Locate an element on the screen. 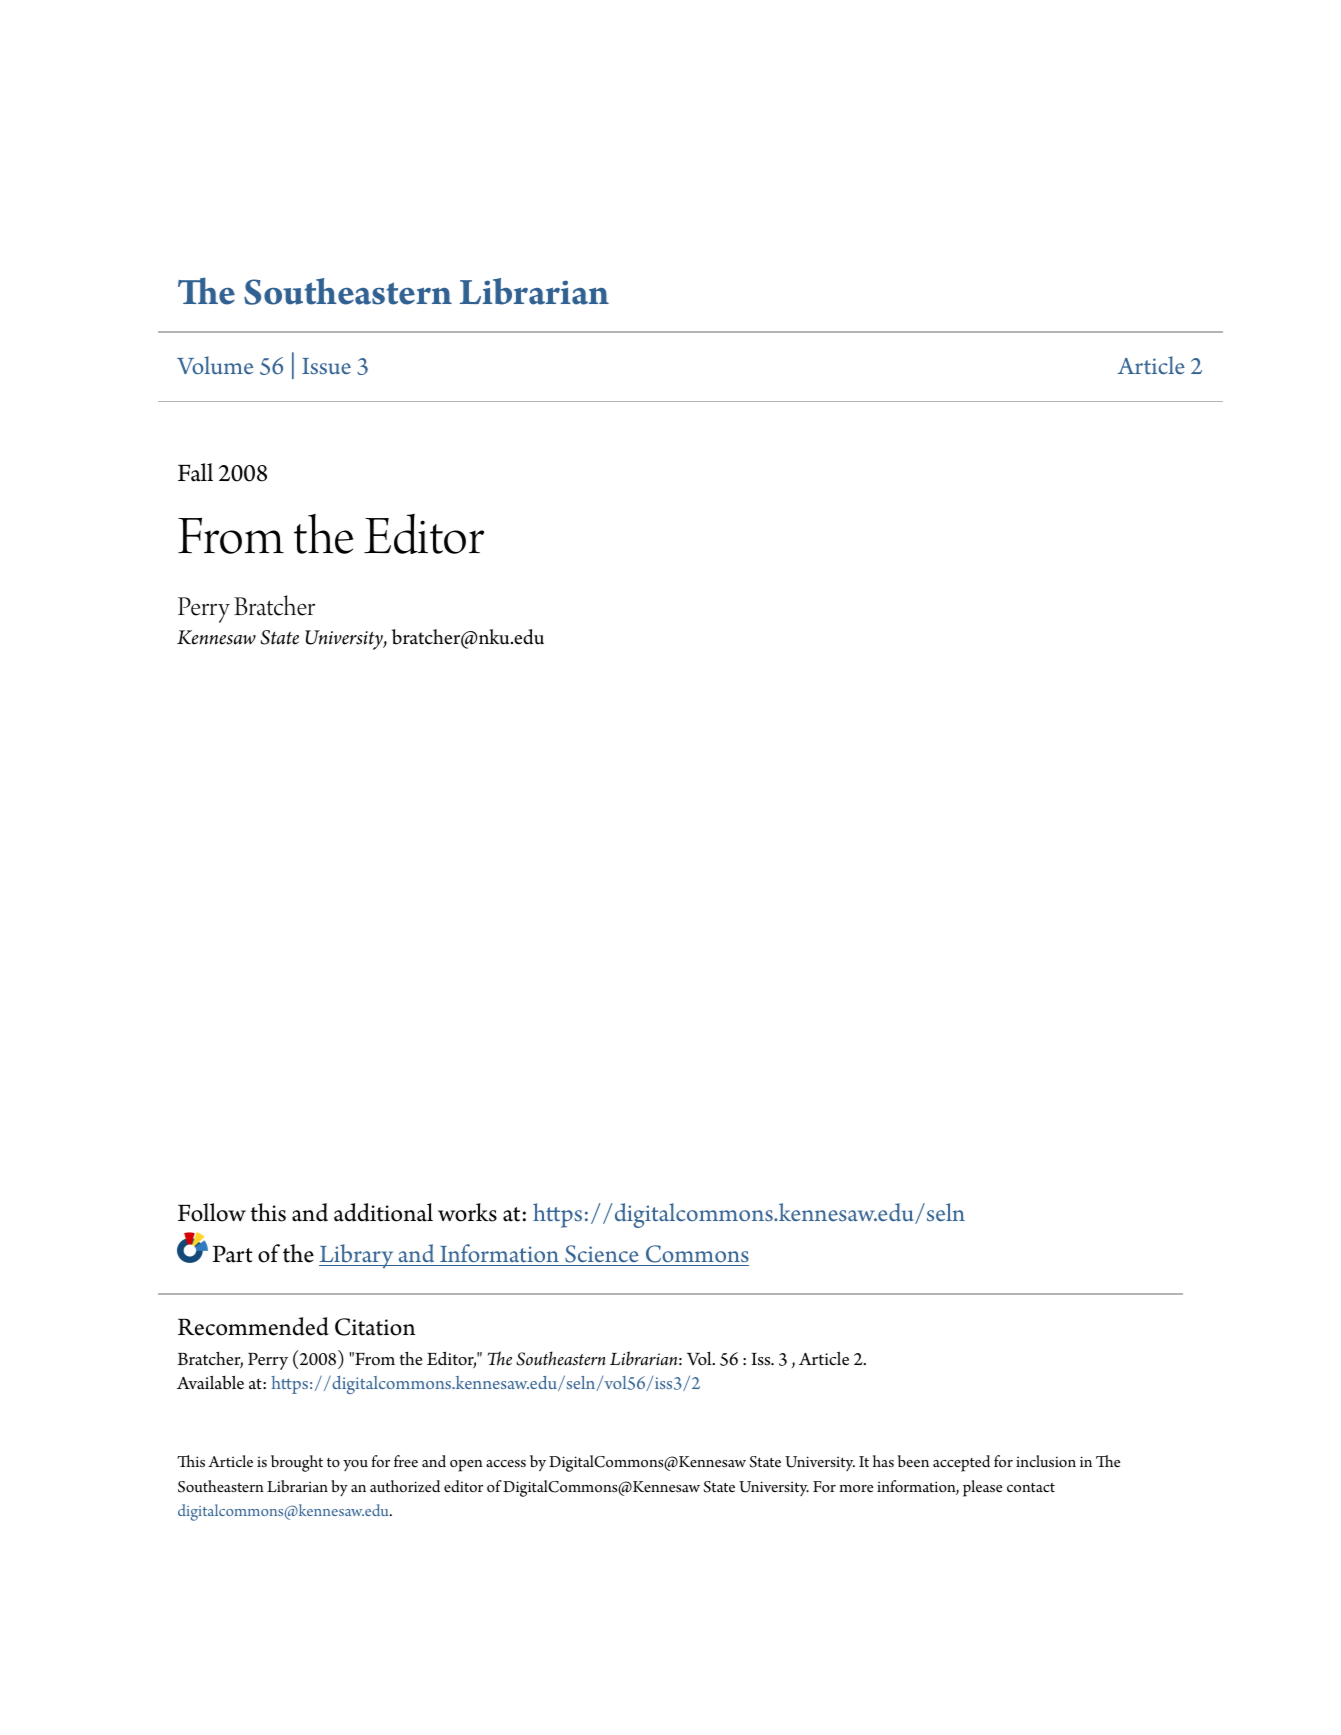  Fall is located at coordinates (195, 472).
